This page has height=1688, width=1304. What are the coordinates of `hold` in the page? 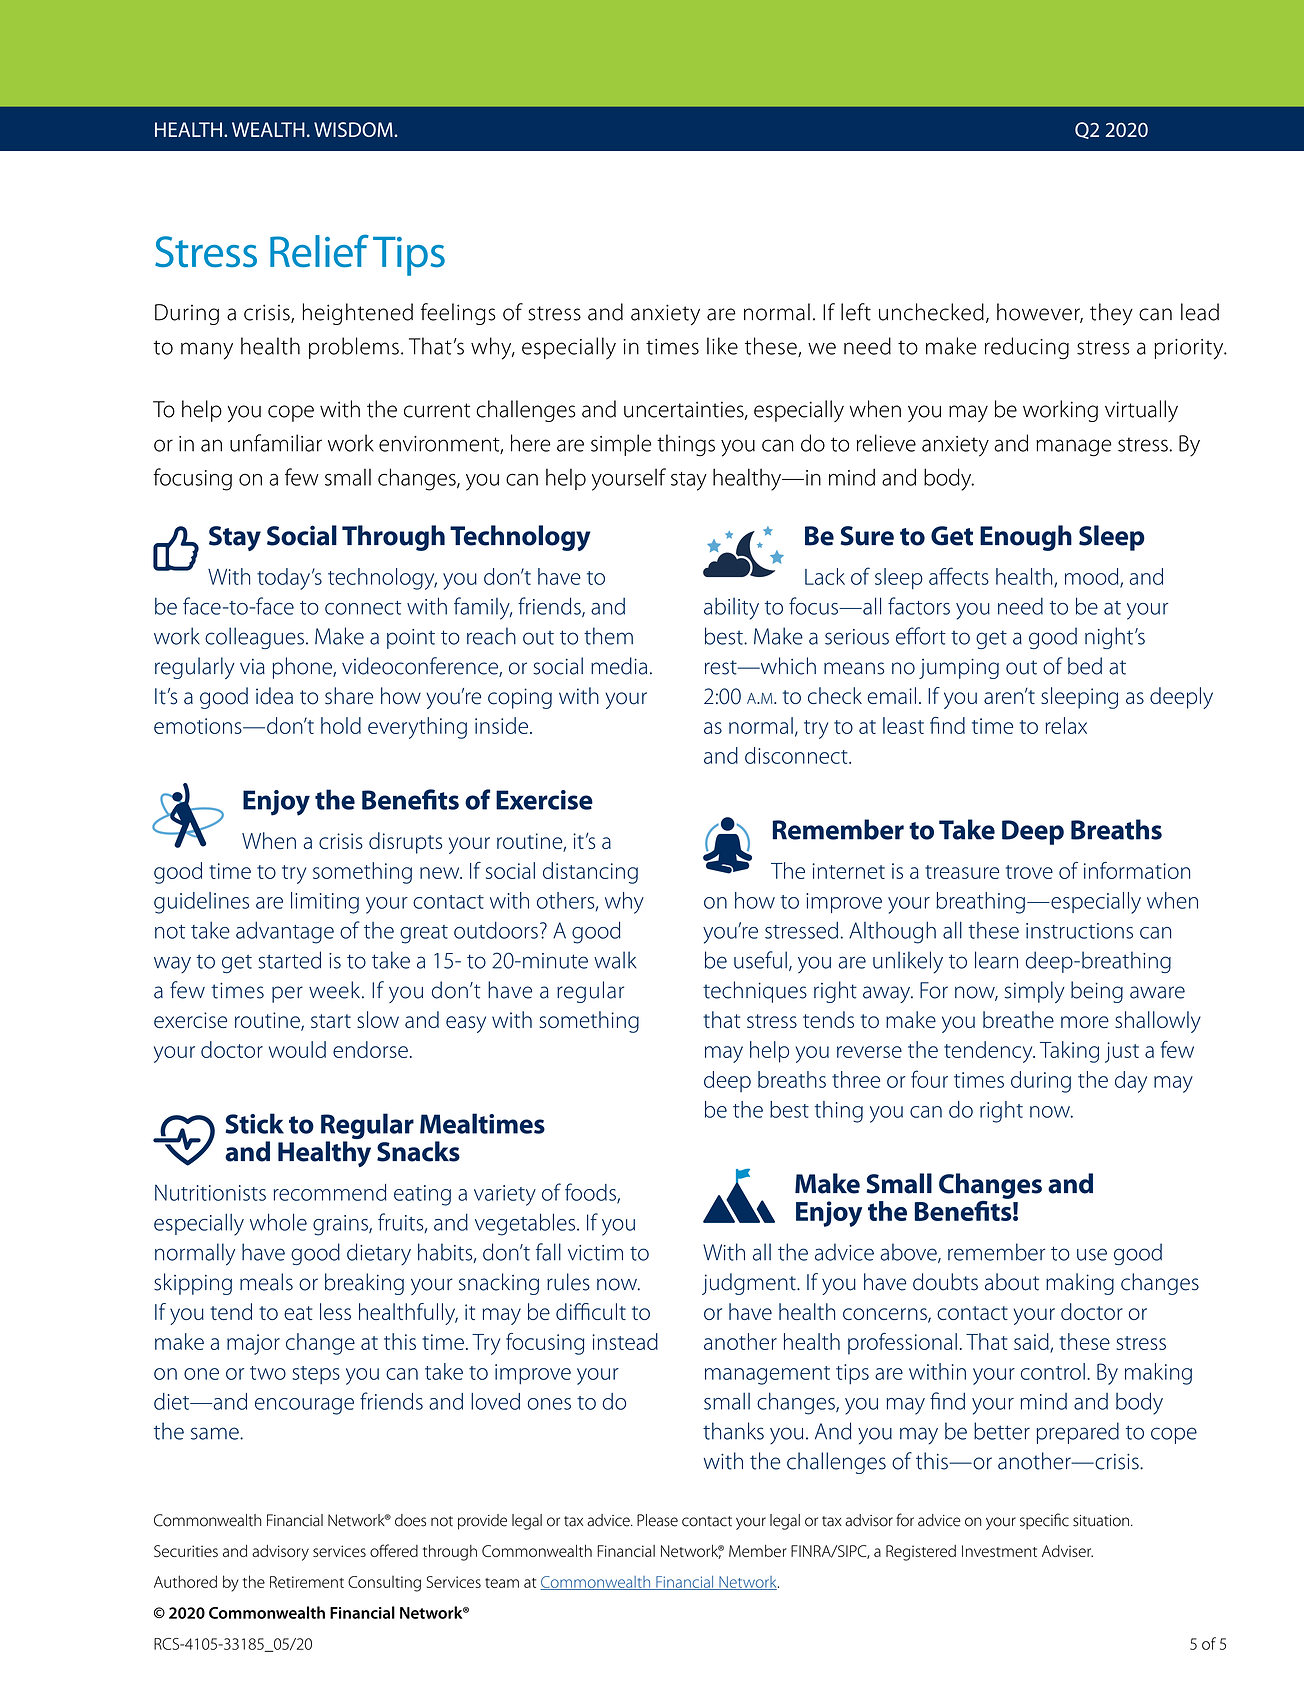 It's located at (341, 725).
